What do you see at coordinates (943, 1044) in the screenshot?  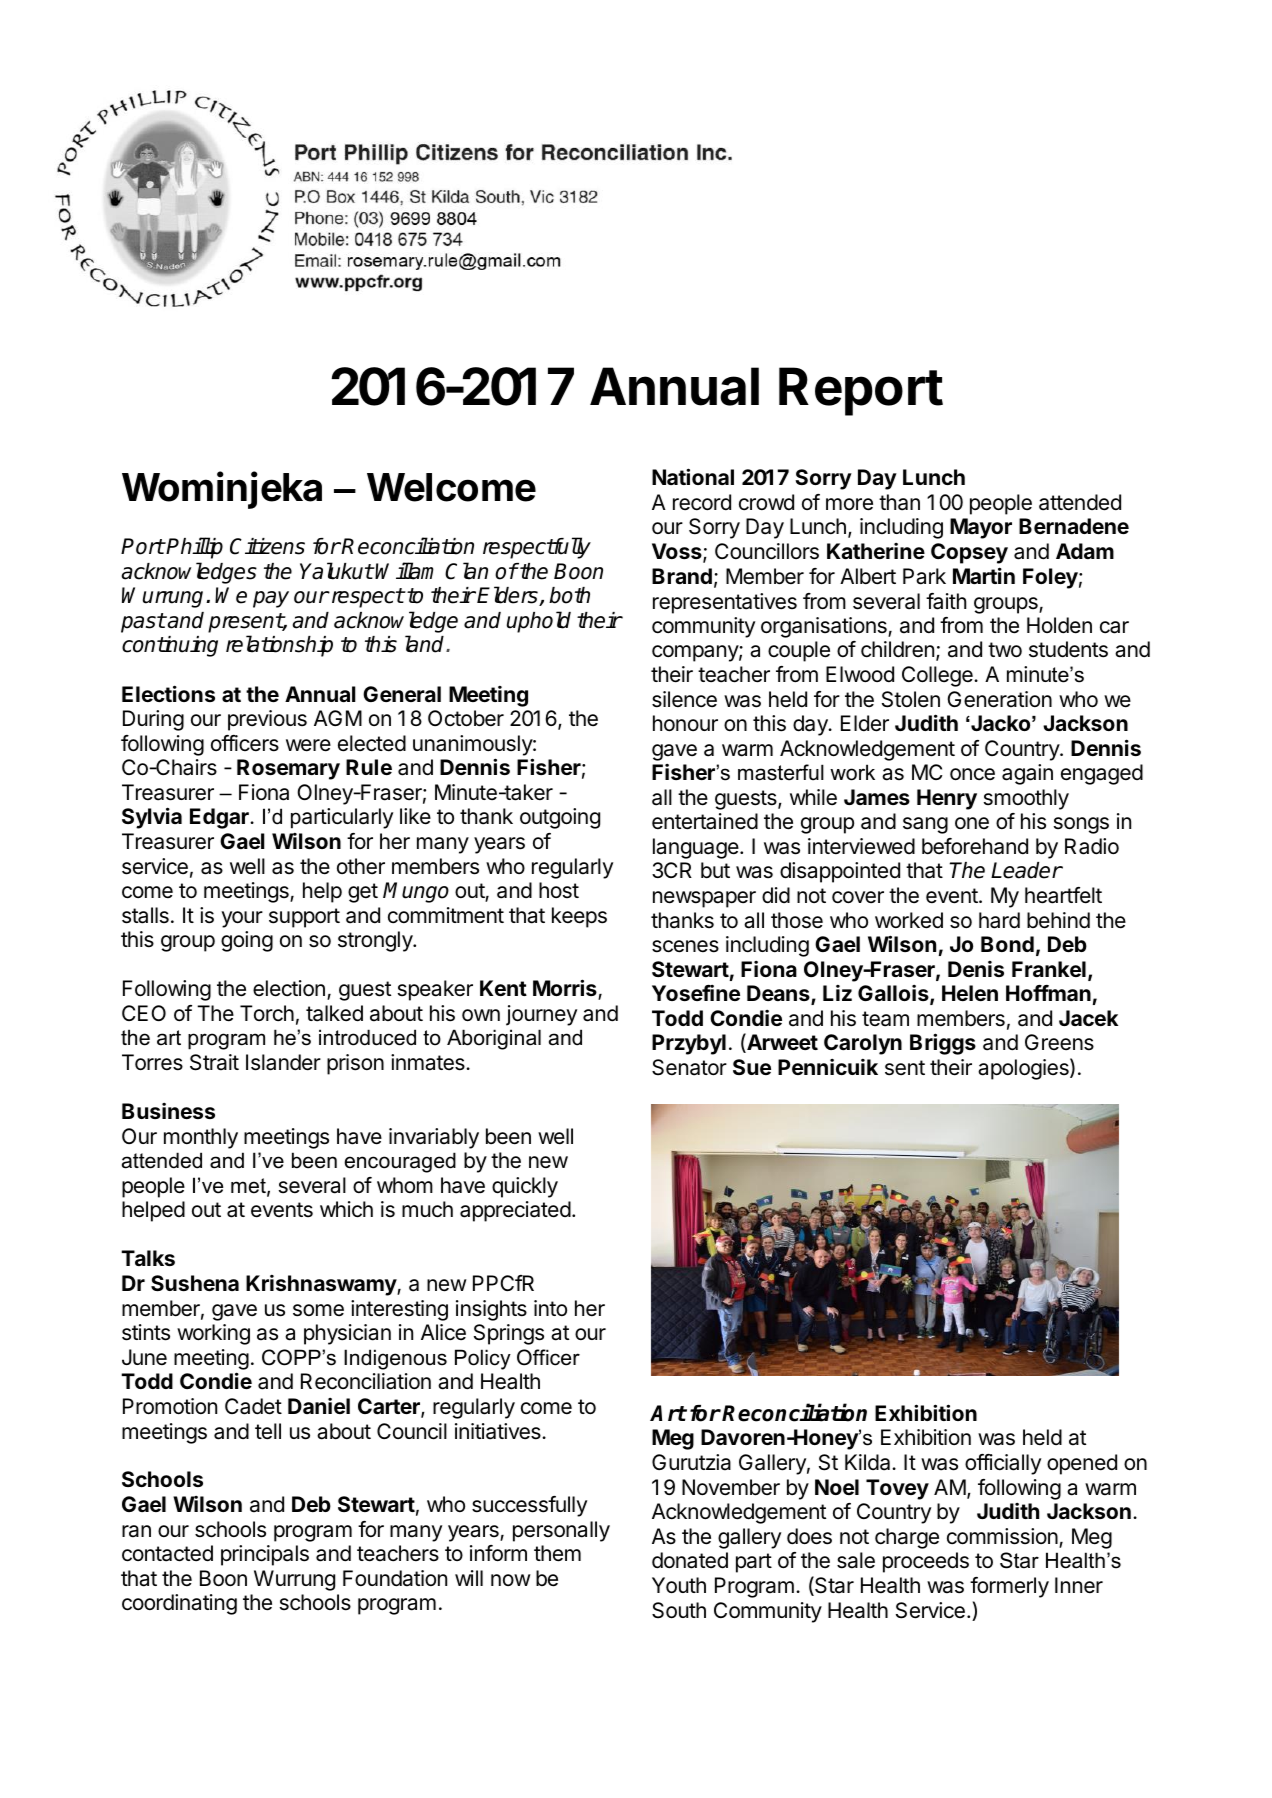 I see `Briggs` at bounding box center [943, 1044].
